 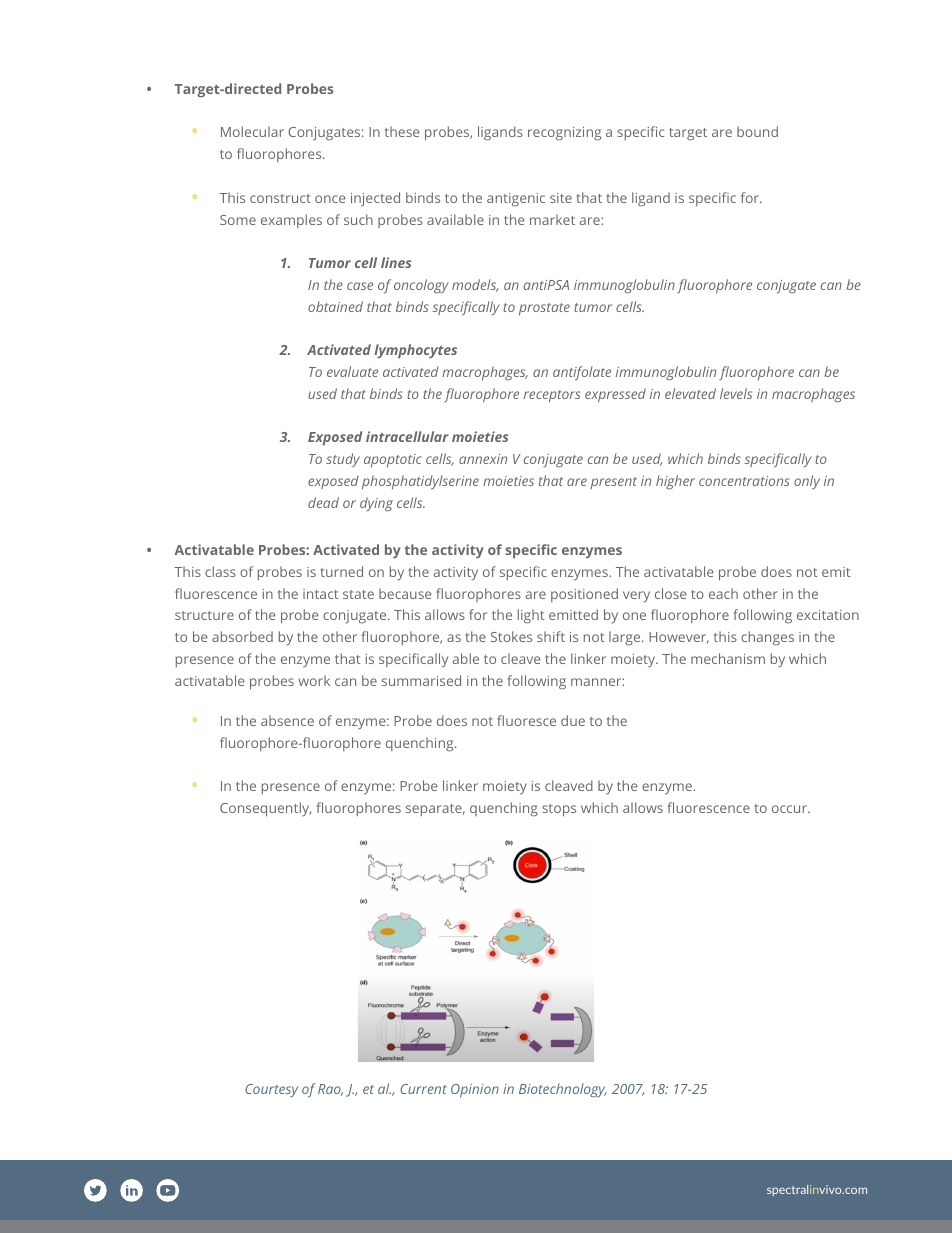 I want to click on intact, so click(x=321, y=594).
